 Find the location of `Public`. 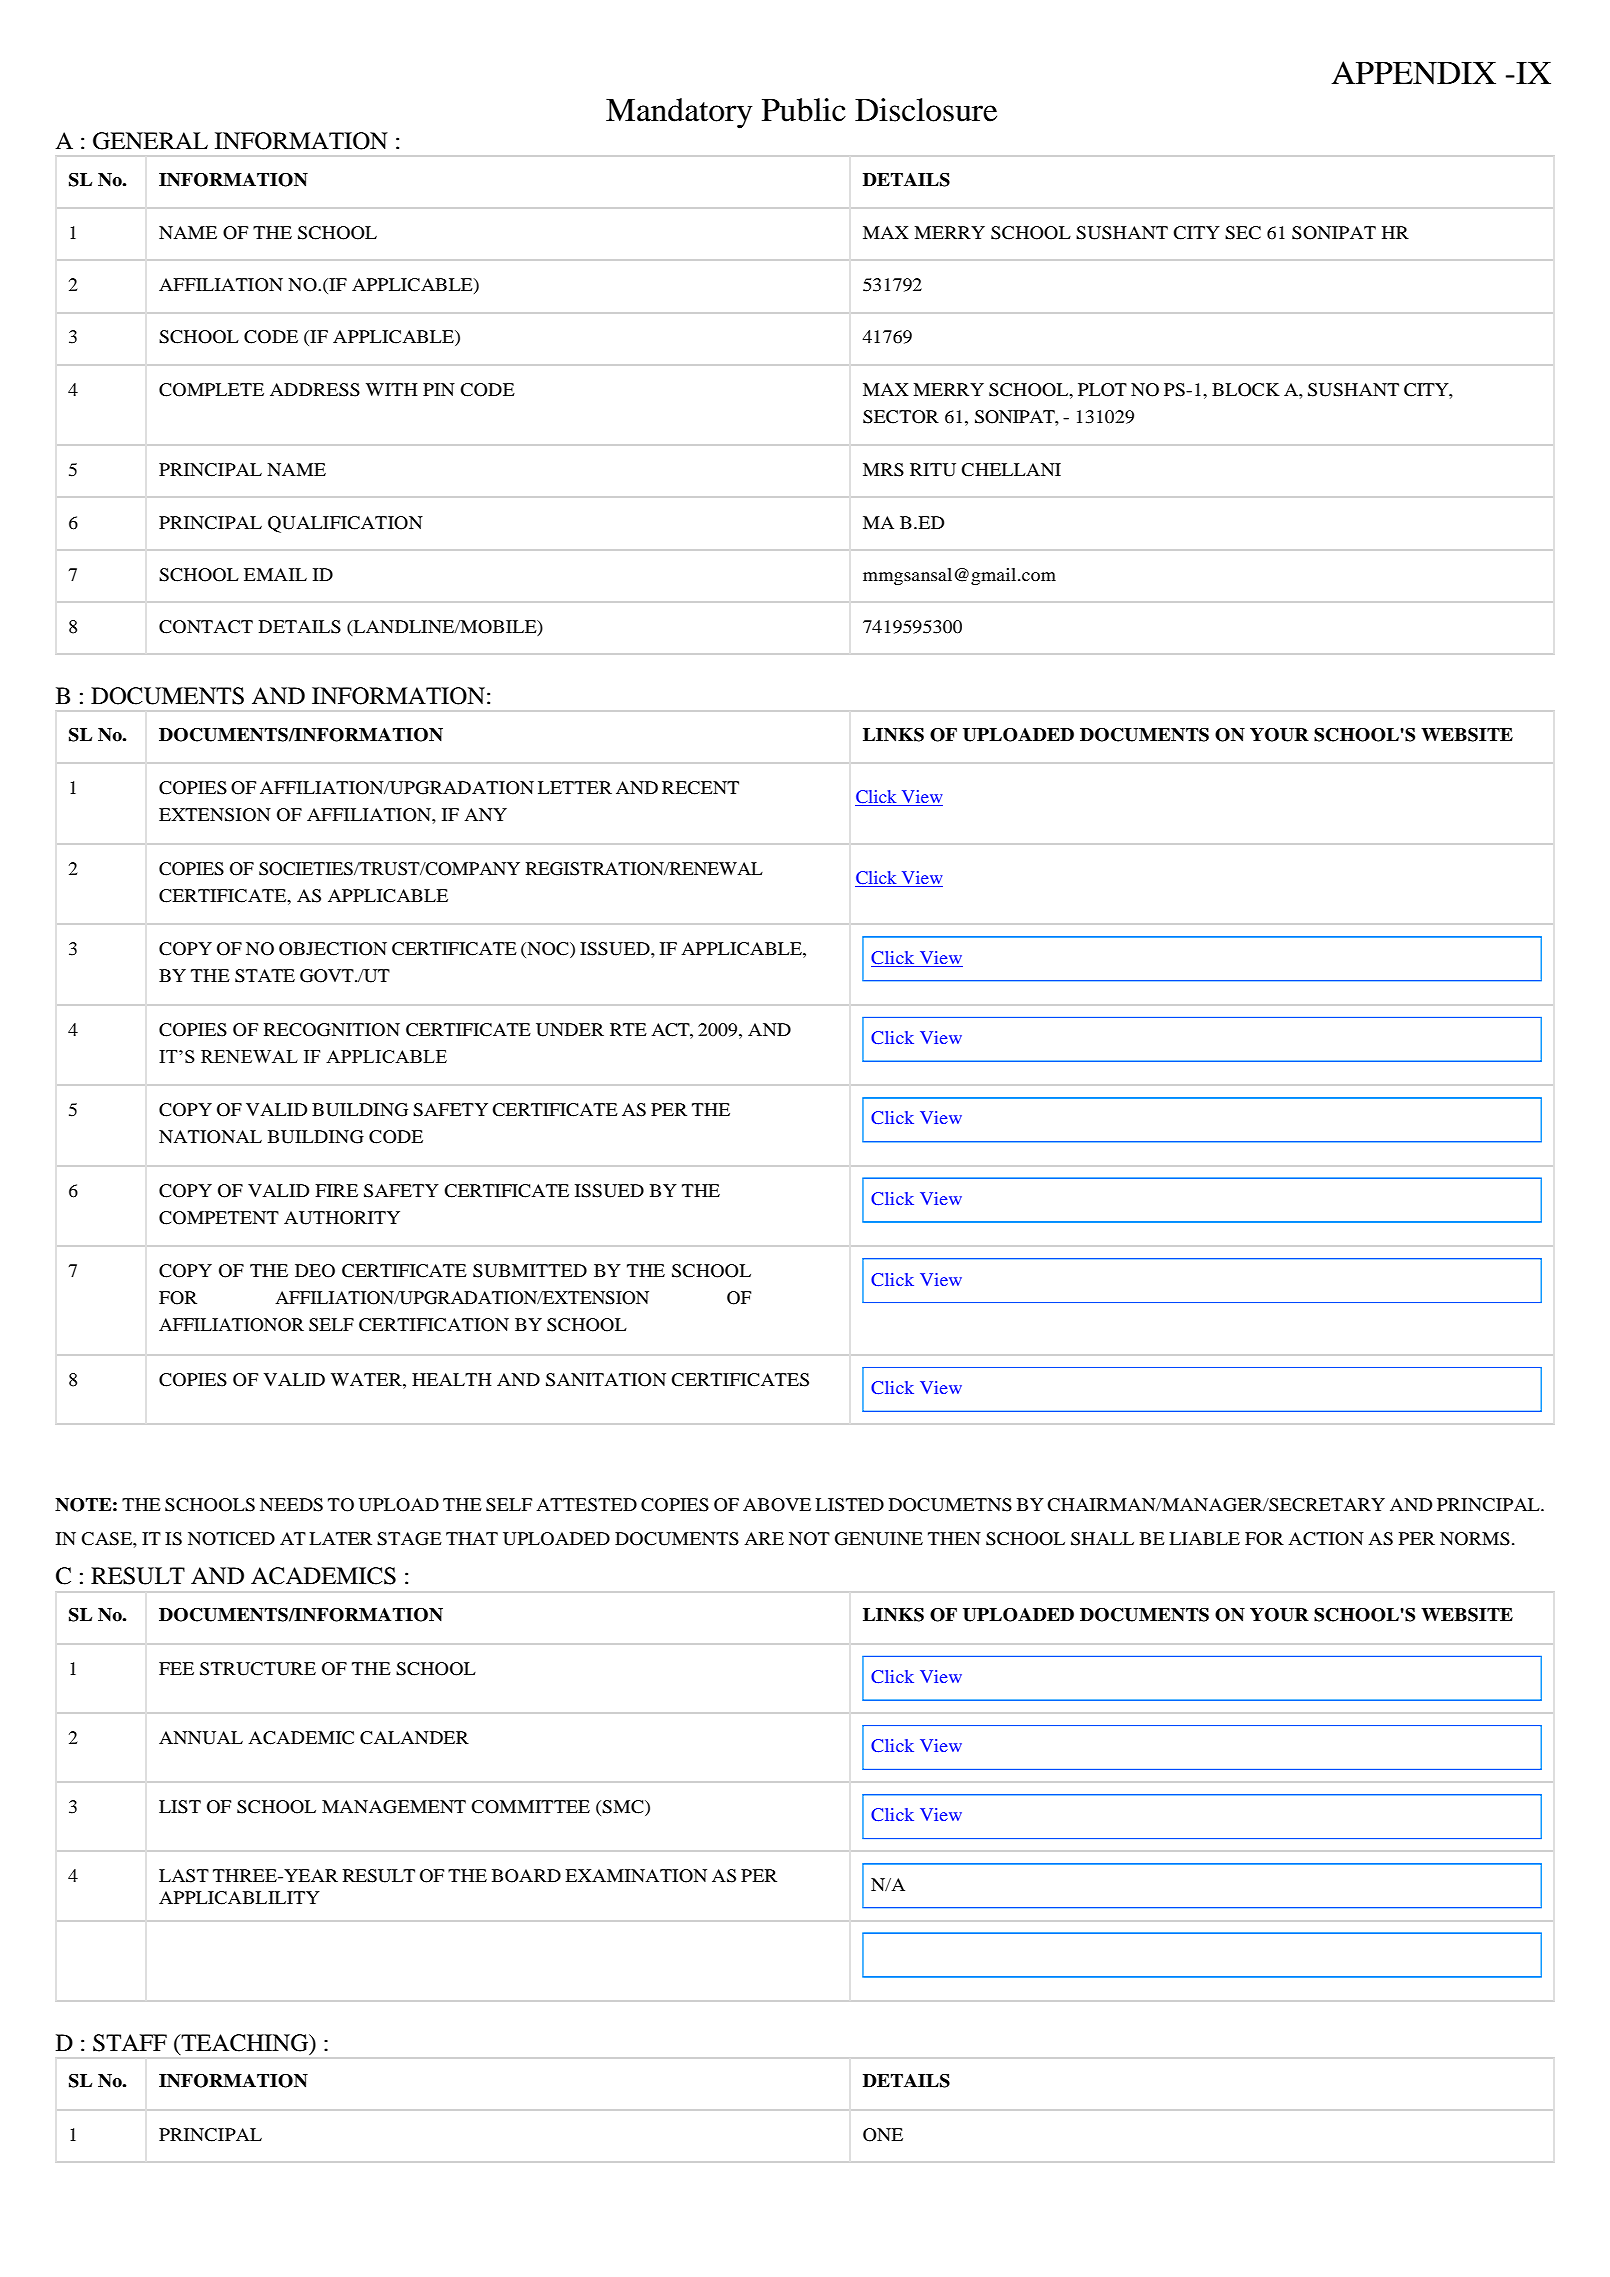

Public is located at coordinates (804, 110).
